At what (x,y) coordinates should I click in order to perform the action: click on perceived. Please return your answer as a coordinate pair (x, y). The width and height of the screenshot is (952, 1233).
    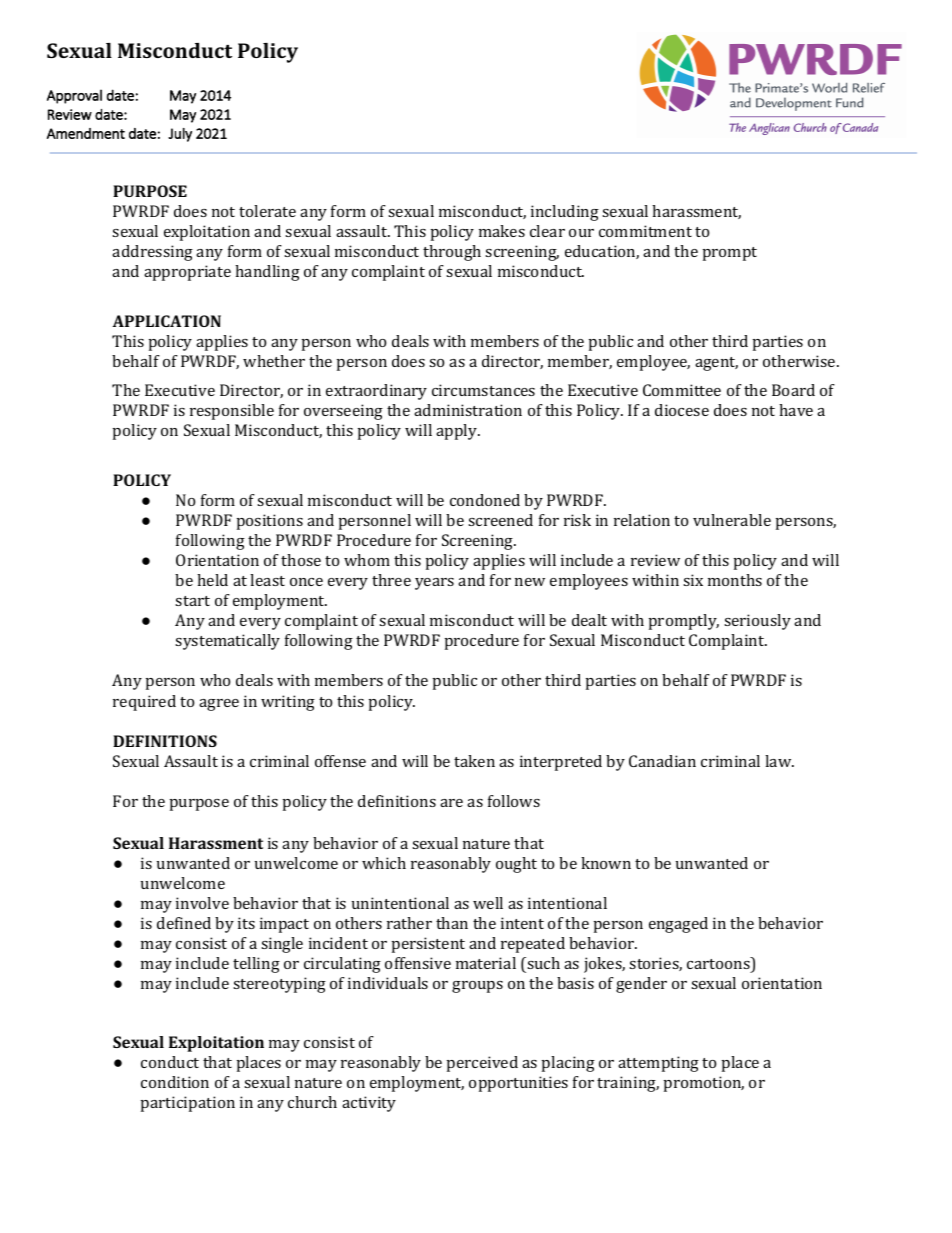
    Looking at the image, I should click on (482, 1064).
